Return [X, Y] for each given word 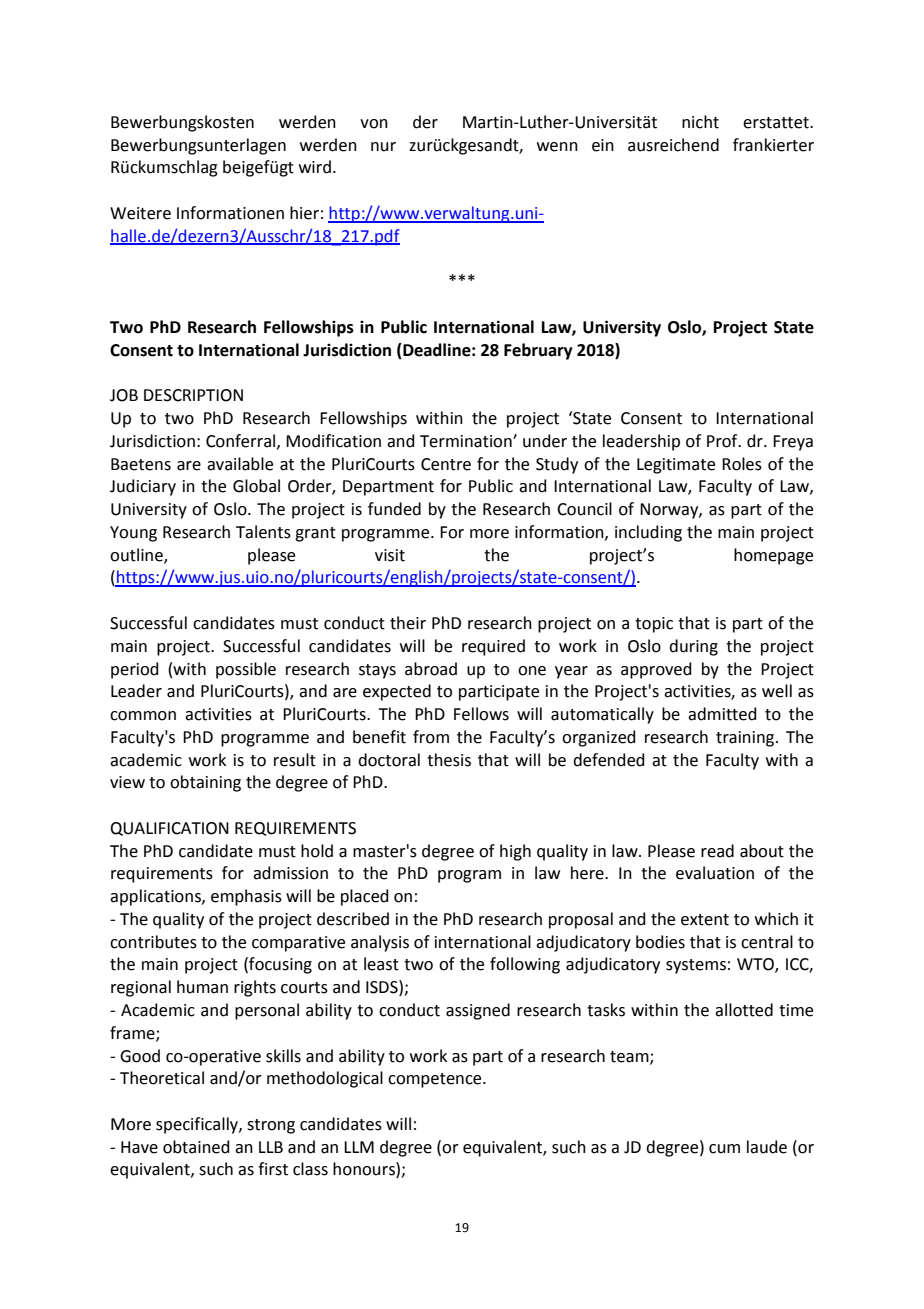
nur [383, 147]
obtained [196, 1147]
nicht [700, 122]
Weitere [140, 213]
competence [436, 1080]
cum [724, 1149]
